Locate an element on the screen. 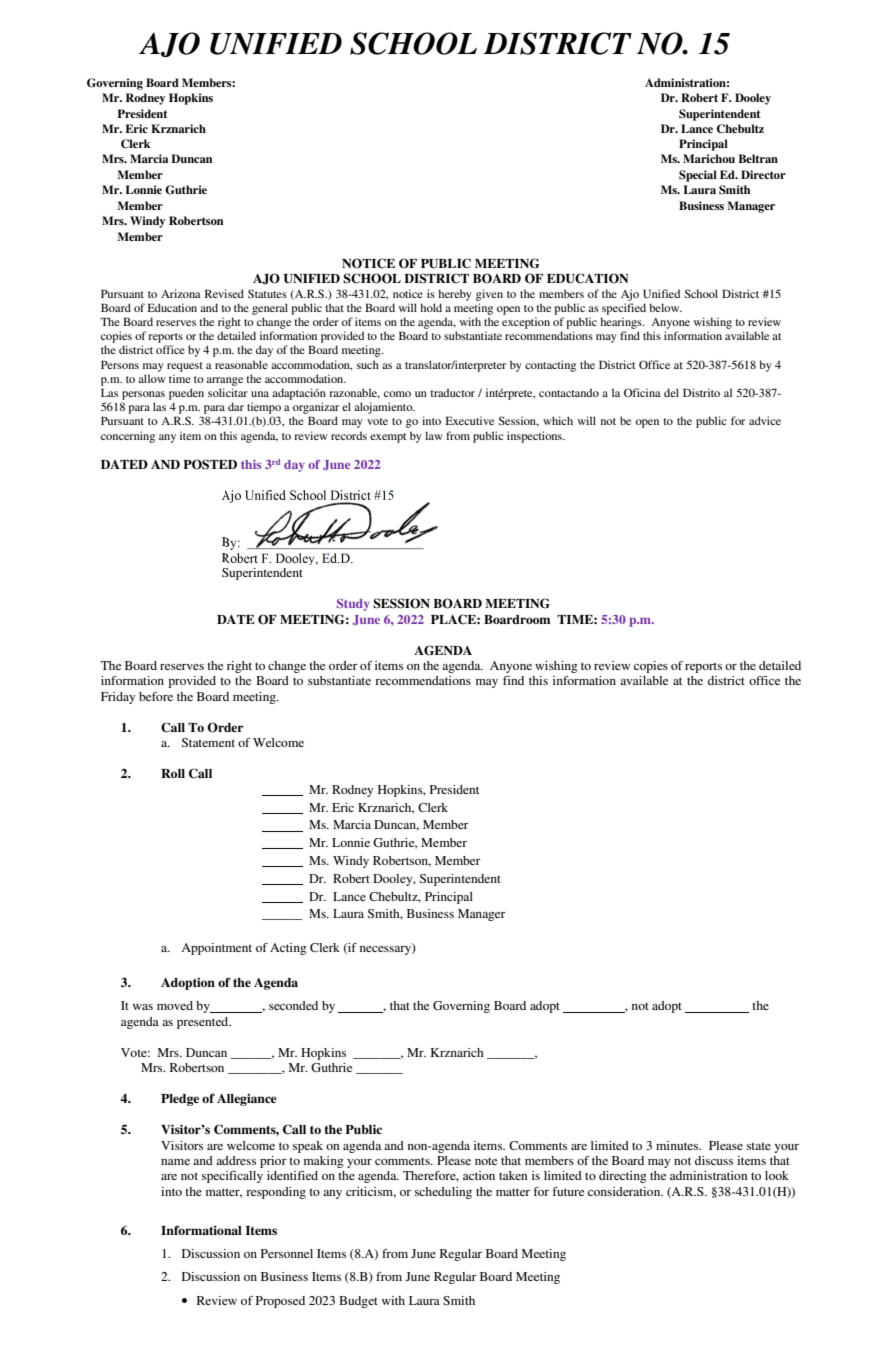  consideration is located at coordinates (625, 1191).
